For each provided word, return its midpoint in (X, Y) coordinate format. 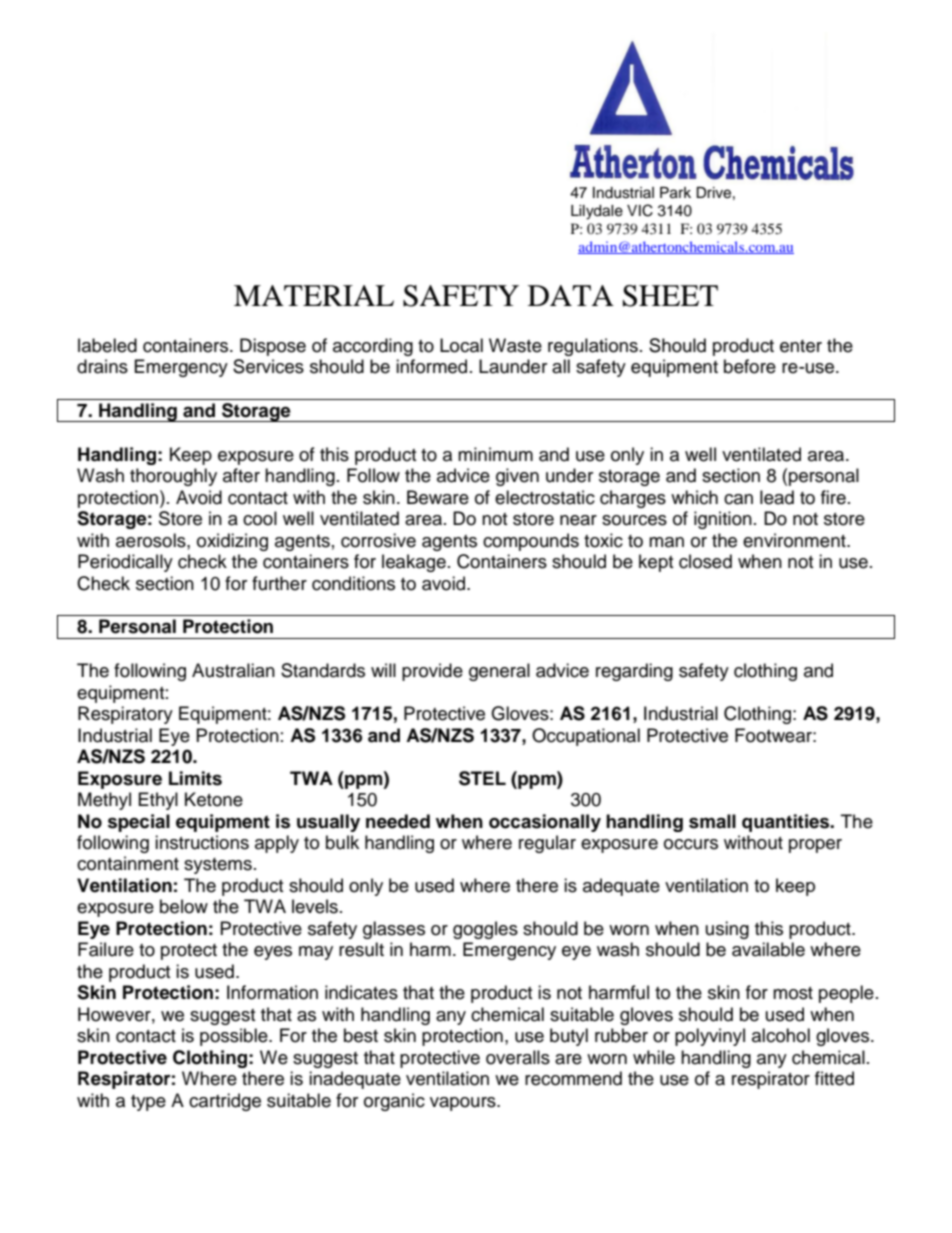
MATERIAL (314, 295)
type (148, 1103)
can (738, 499)
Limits (195, 778)
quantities (787, 823)
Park (675, 193)
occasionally (545, 823)
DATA (571, 295)
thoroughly (173, 477)
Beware (438, 497)
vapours (464, 1104)
